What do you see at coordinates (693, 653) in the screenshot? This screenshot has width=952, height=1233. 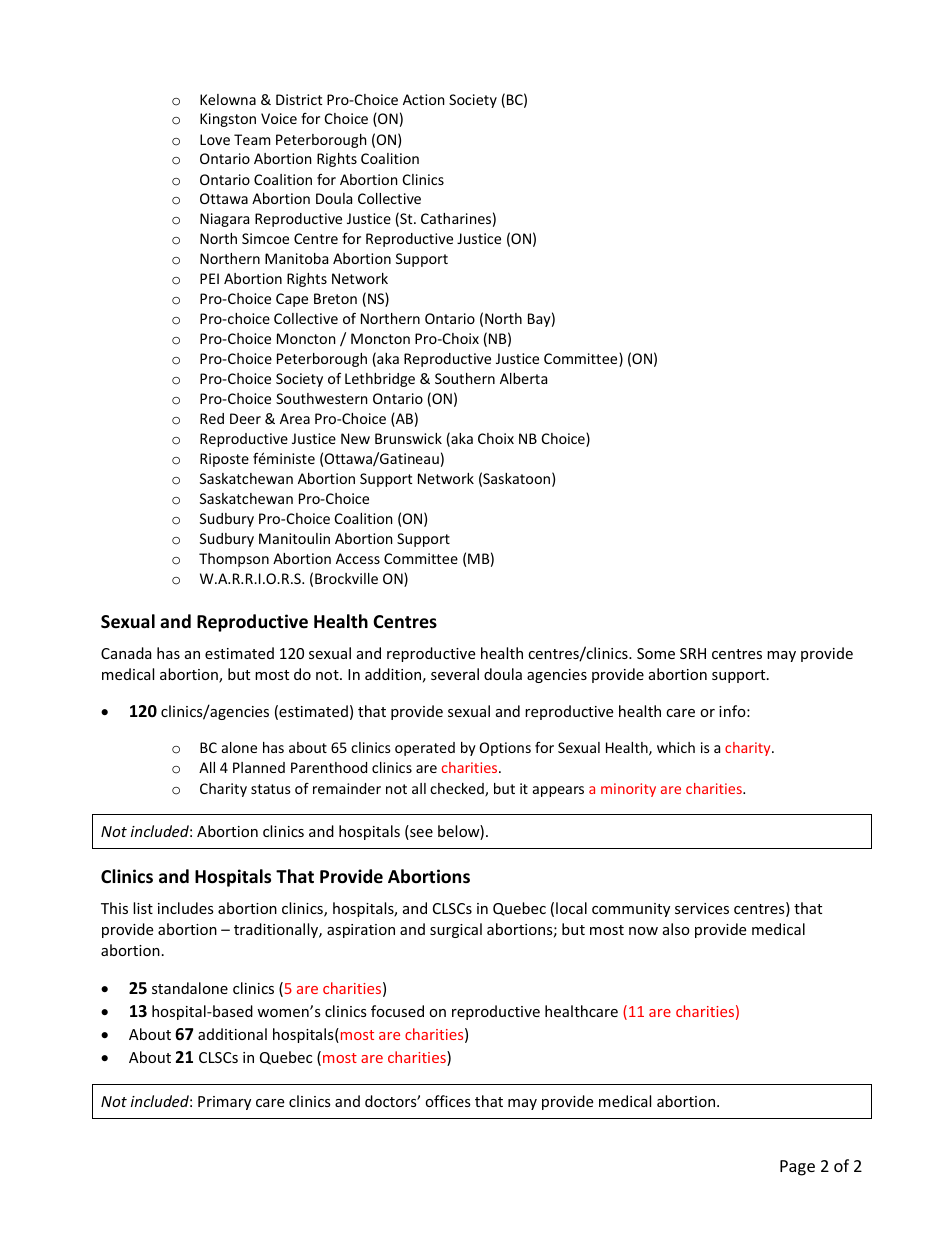 I see `SRH` at bounding box center [693, 653].
